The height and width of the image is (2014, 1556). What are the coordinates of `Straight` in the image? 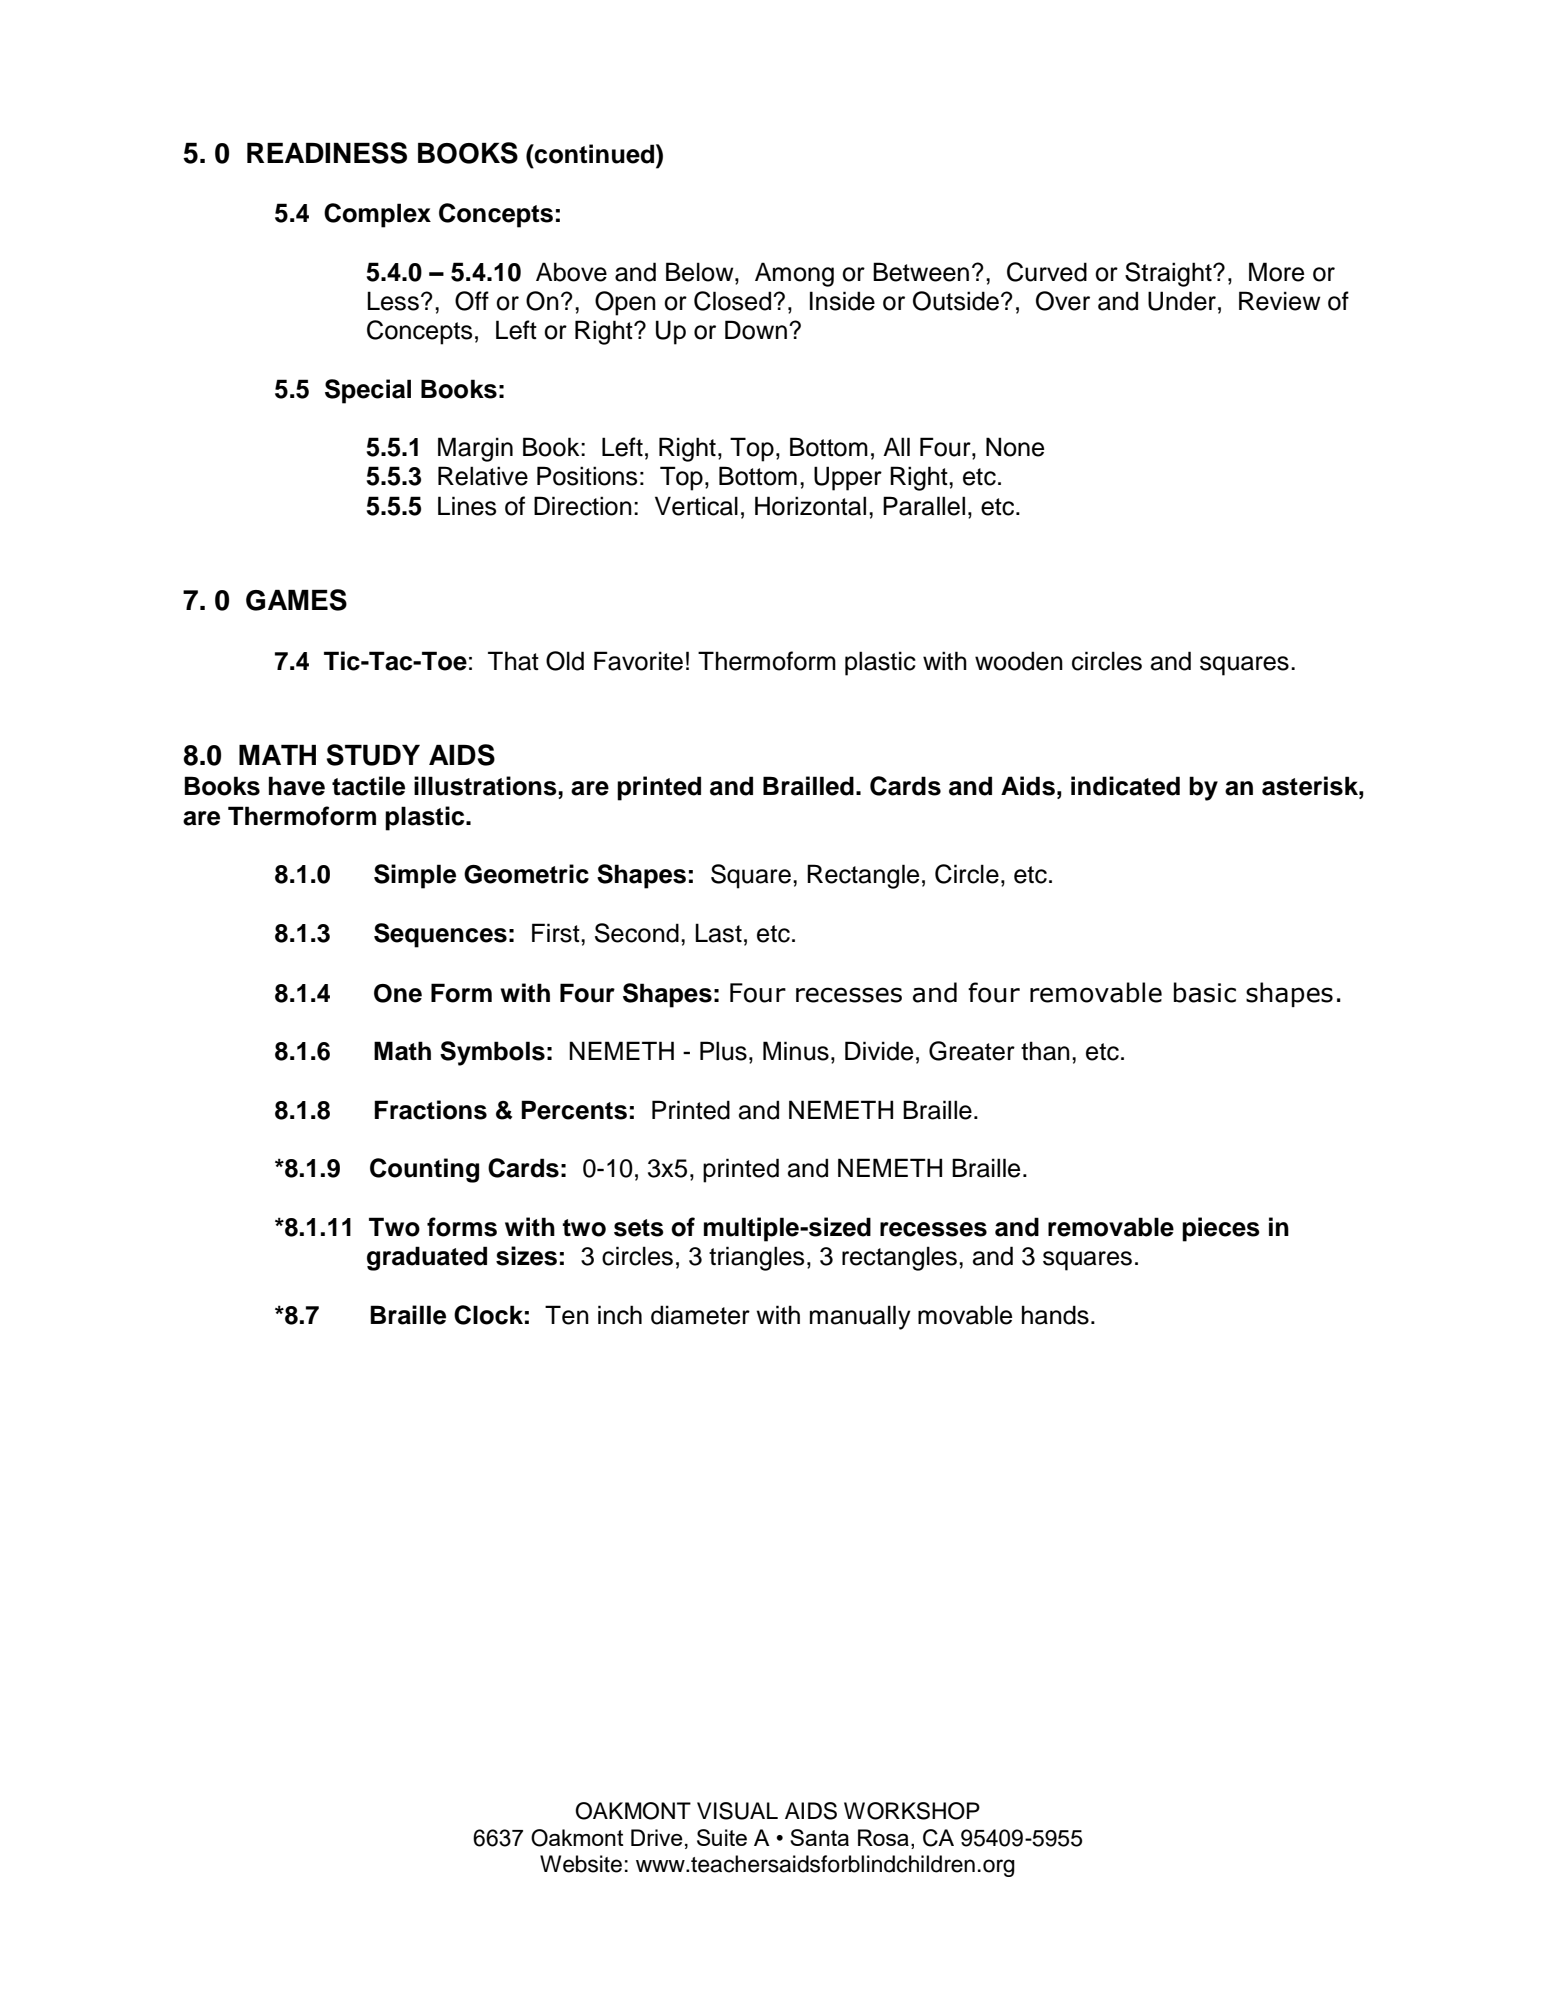 It's located at (1169, 274).
